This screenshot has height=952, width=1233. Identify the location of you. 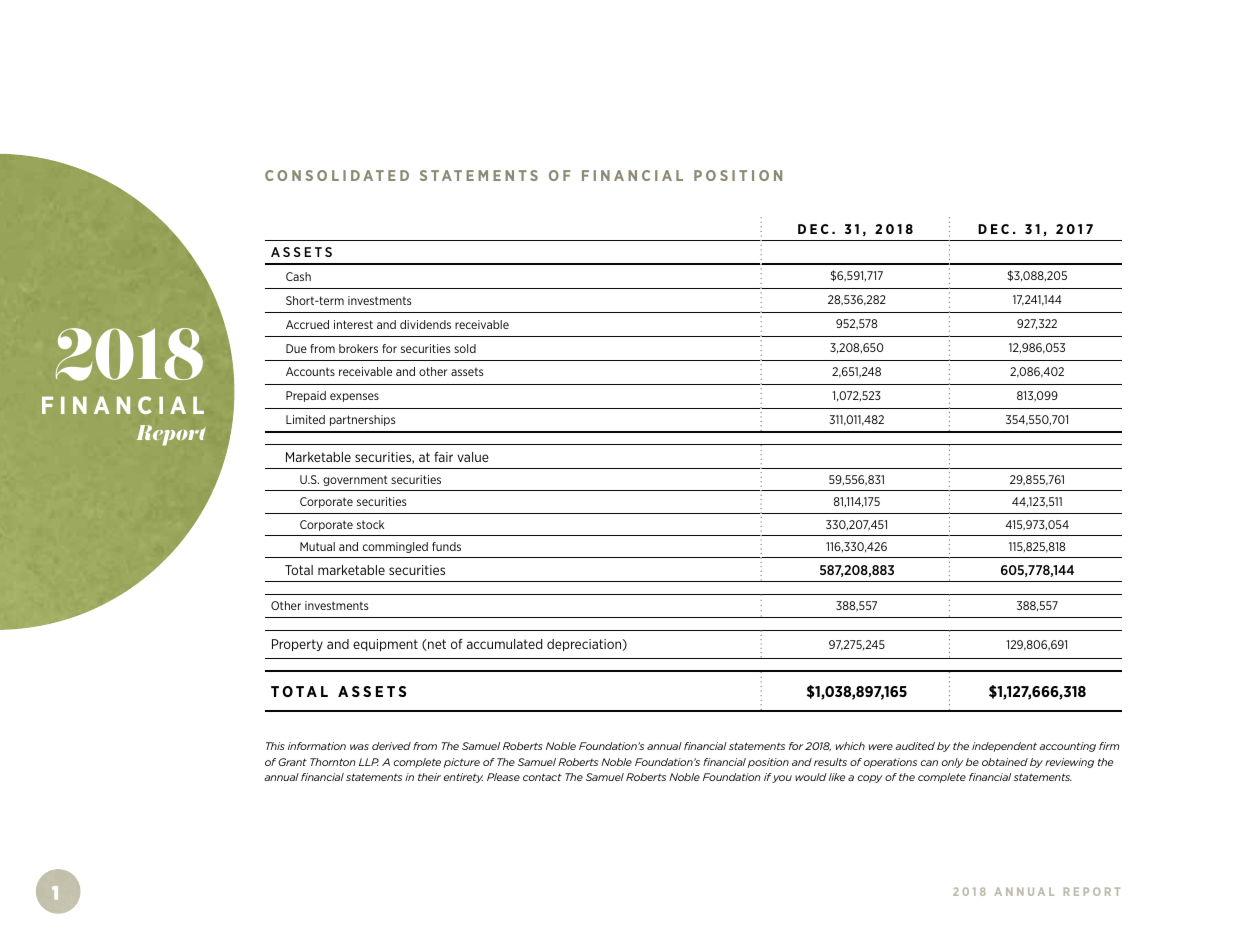
(782, 779).
